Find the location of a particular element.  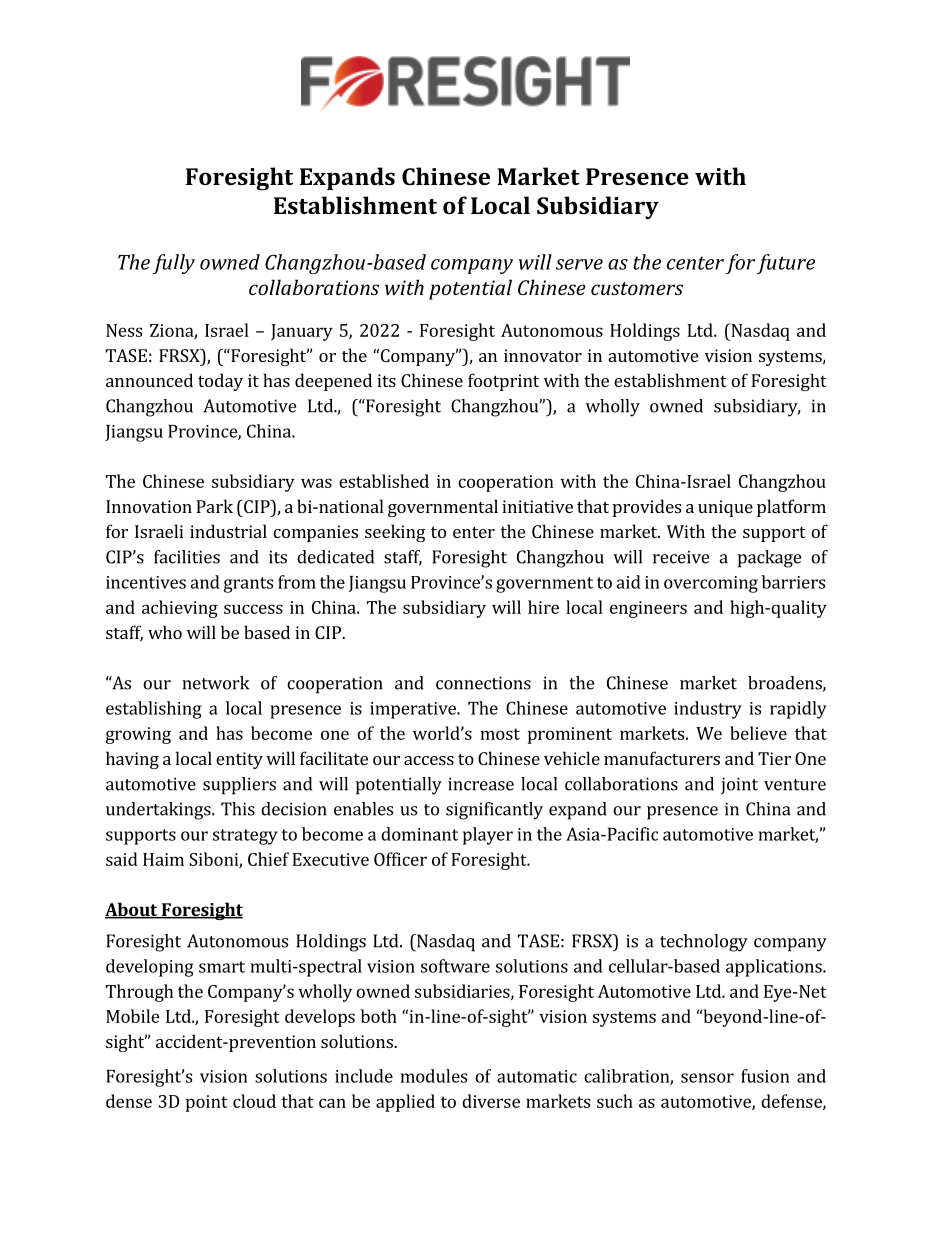

seeking is located at coordinates (395, 533).
